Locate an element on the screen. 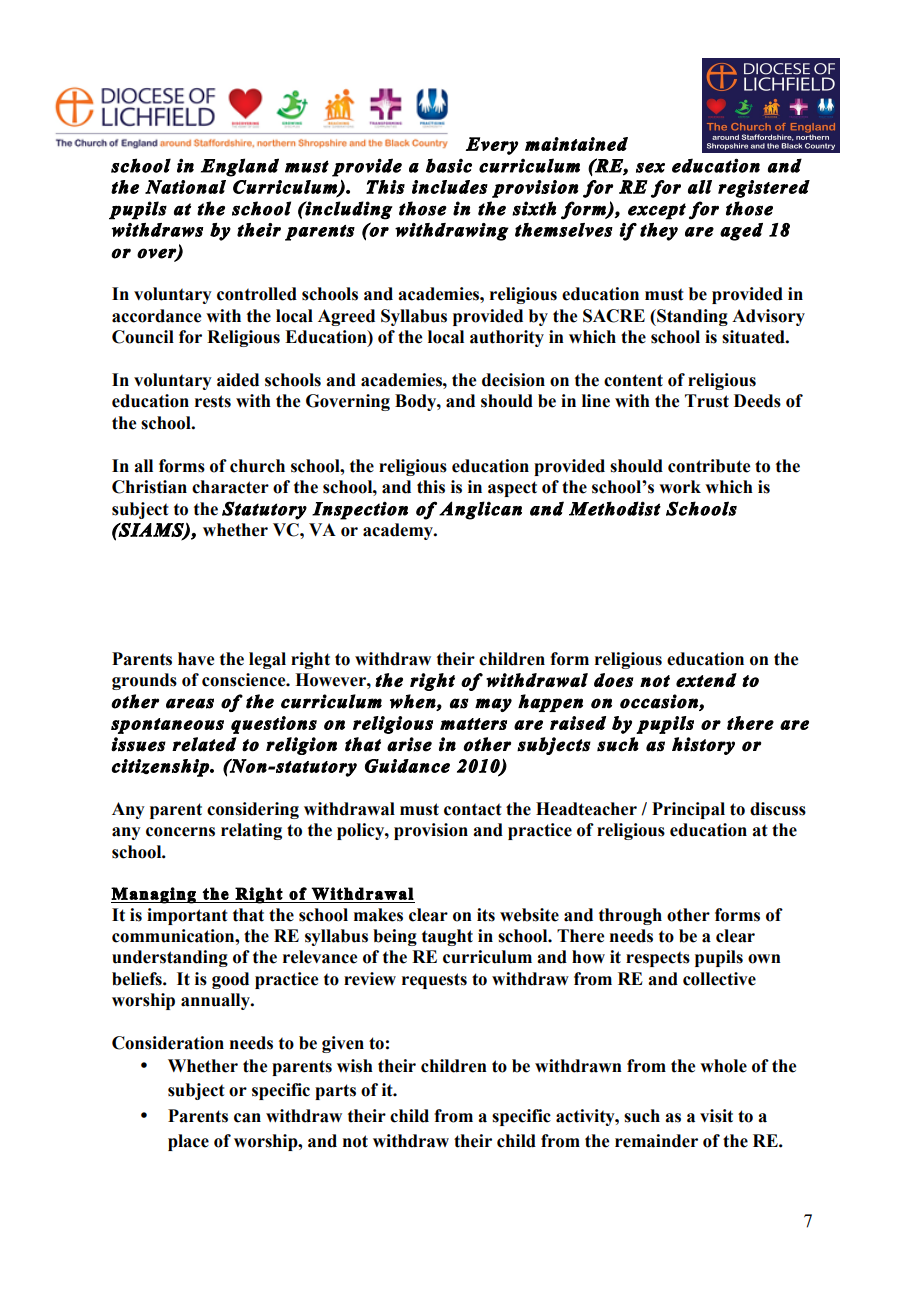  place is located at coordinates (188, 1142).
